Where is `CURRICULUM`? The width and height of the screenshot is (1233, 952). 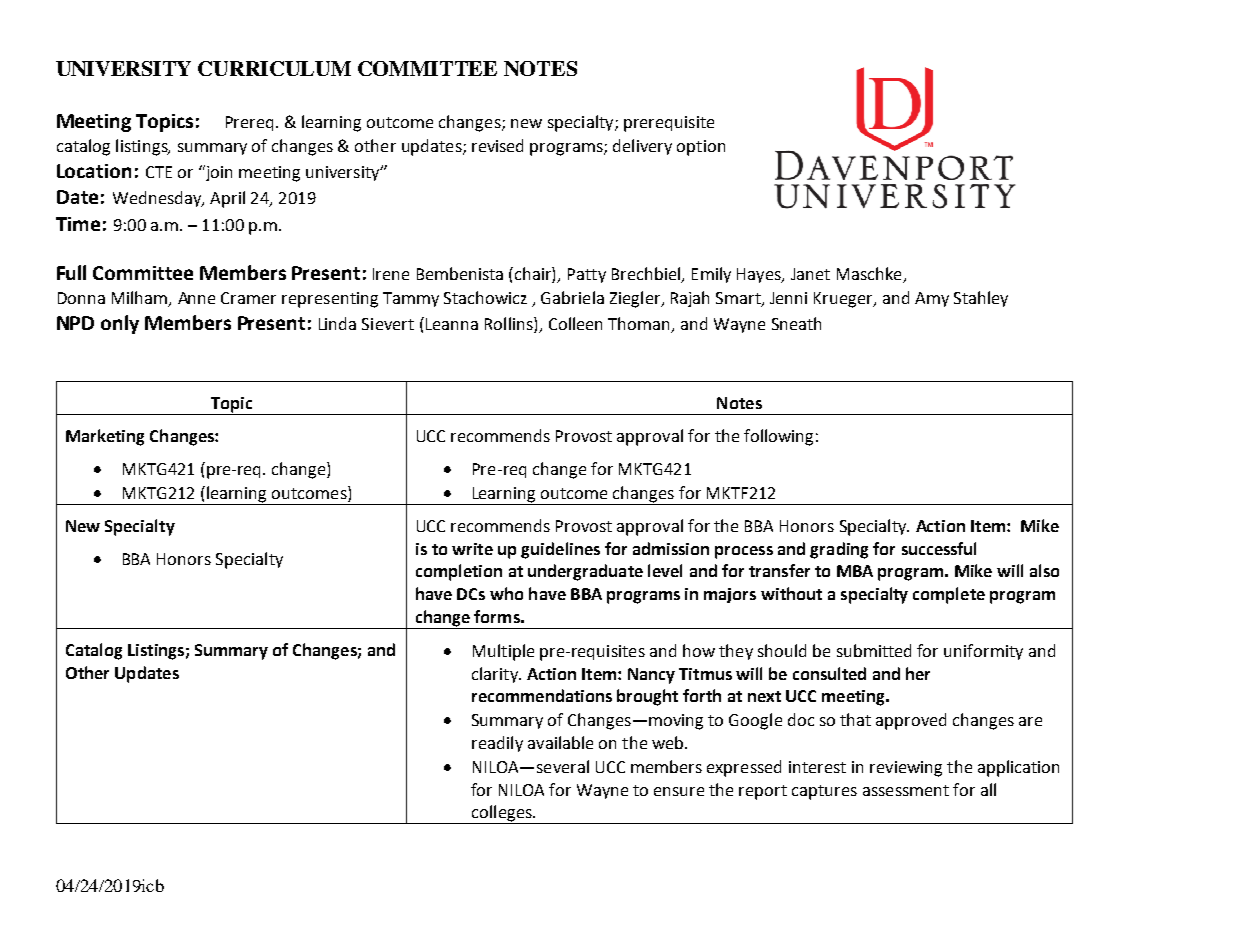 CURRICULUM is located at coordinates (274, 68).
